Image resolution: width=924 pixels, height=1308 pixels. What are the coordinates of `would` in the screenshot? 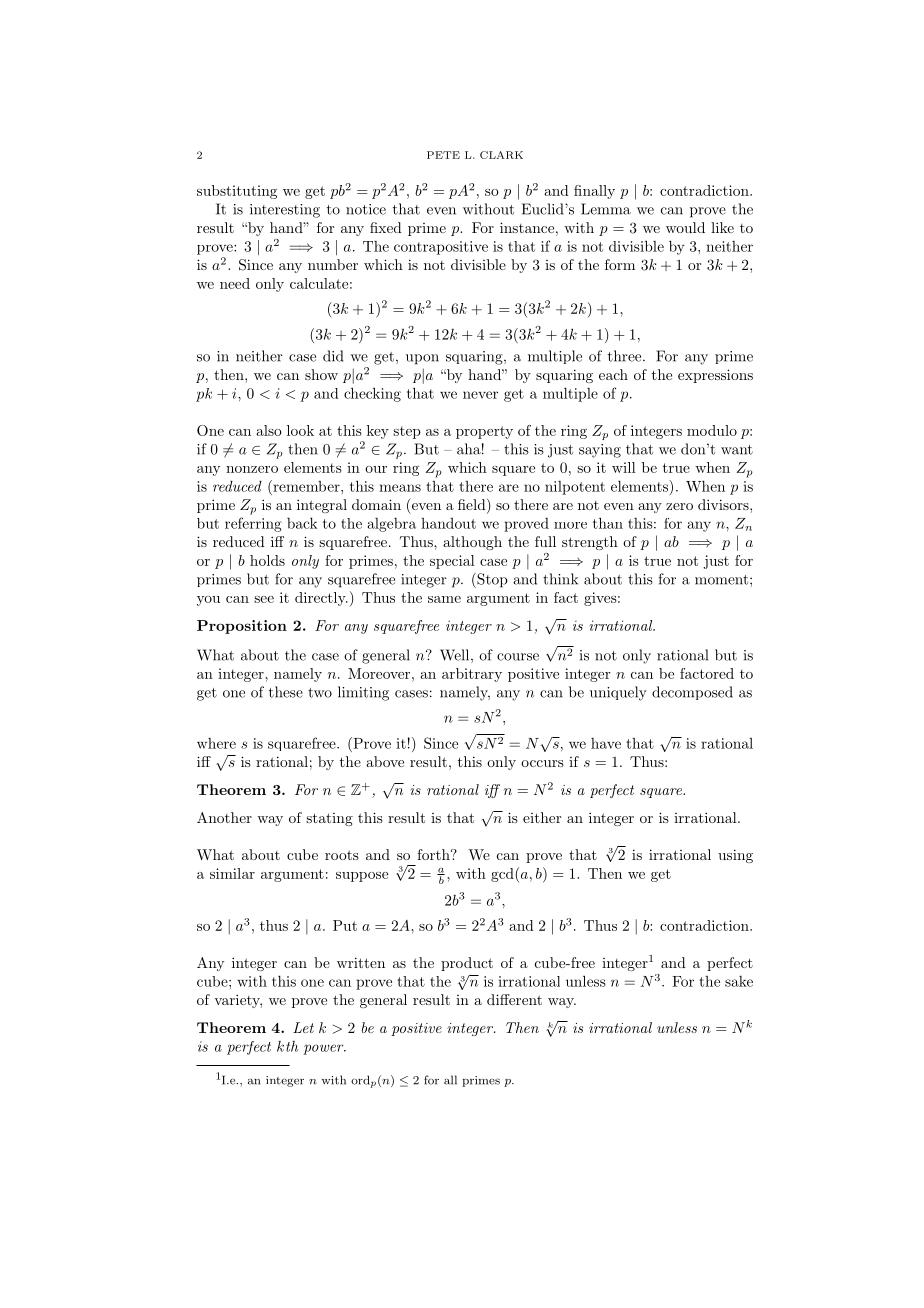 It's located at (685, 227).
